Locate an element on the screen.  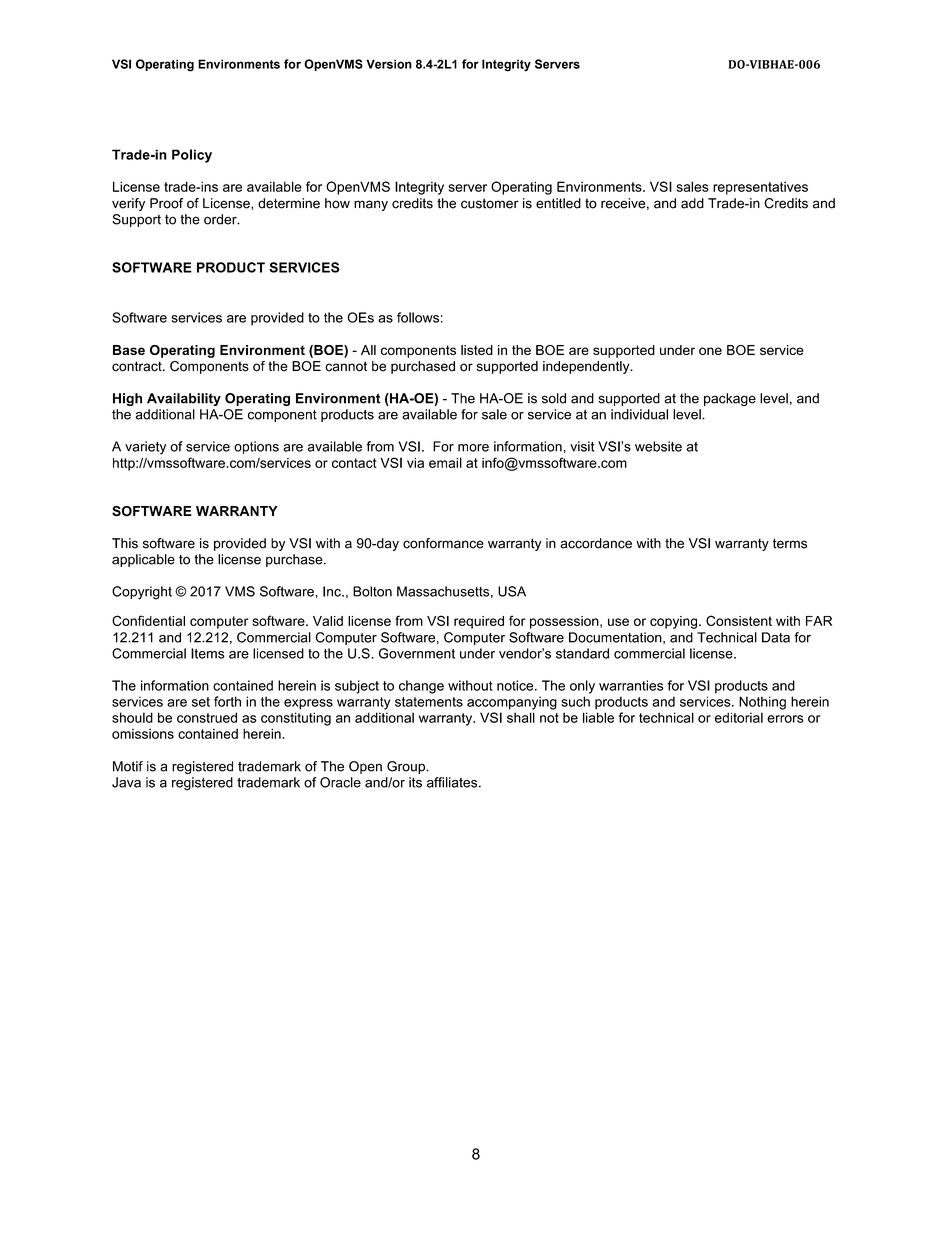
applicable is located at coordinates (143, 560).
